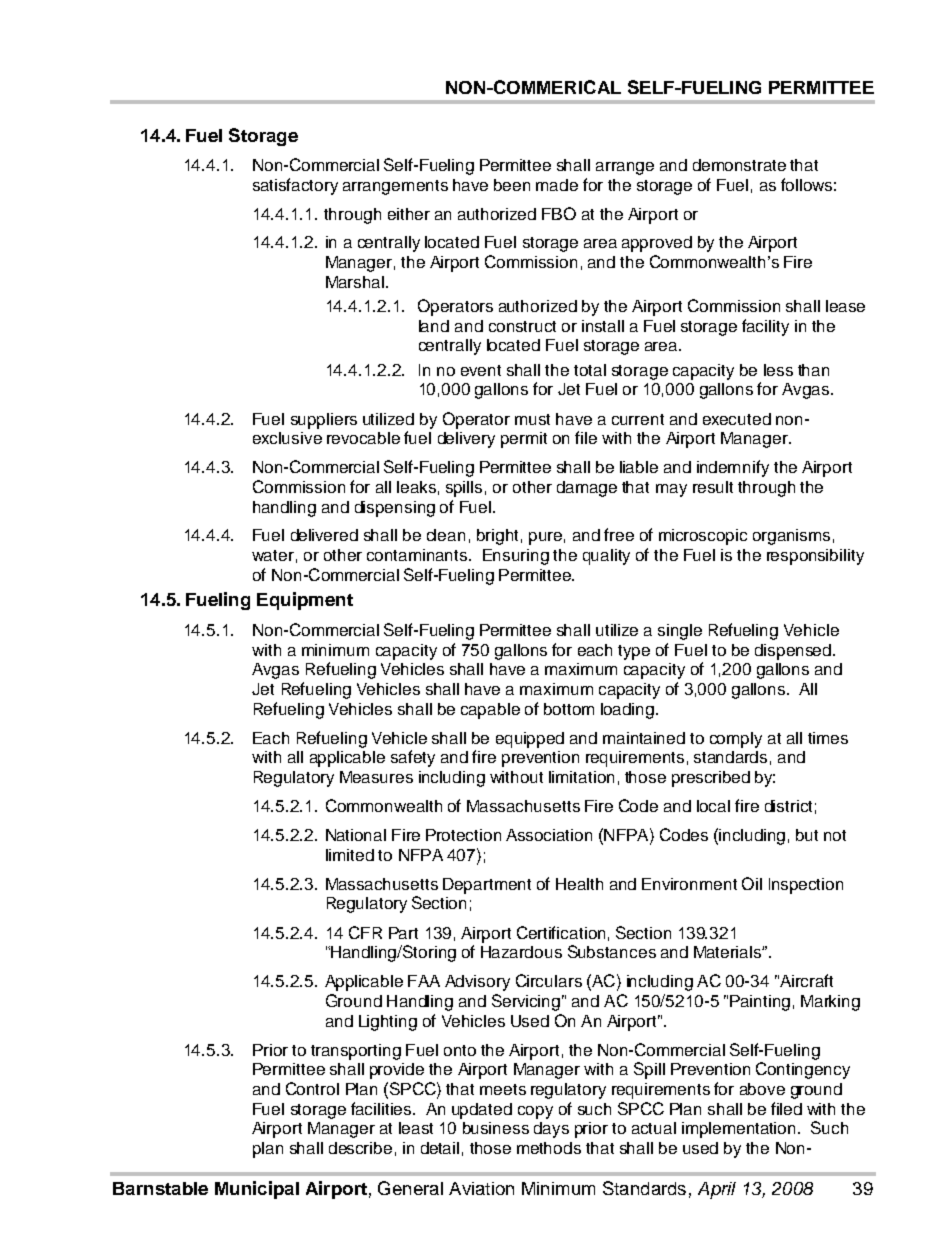 The width and height of the document is (952, 1233). I want to click on Oil, so click(752, 883).
